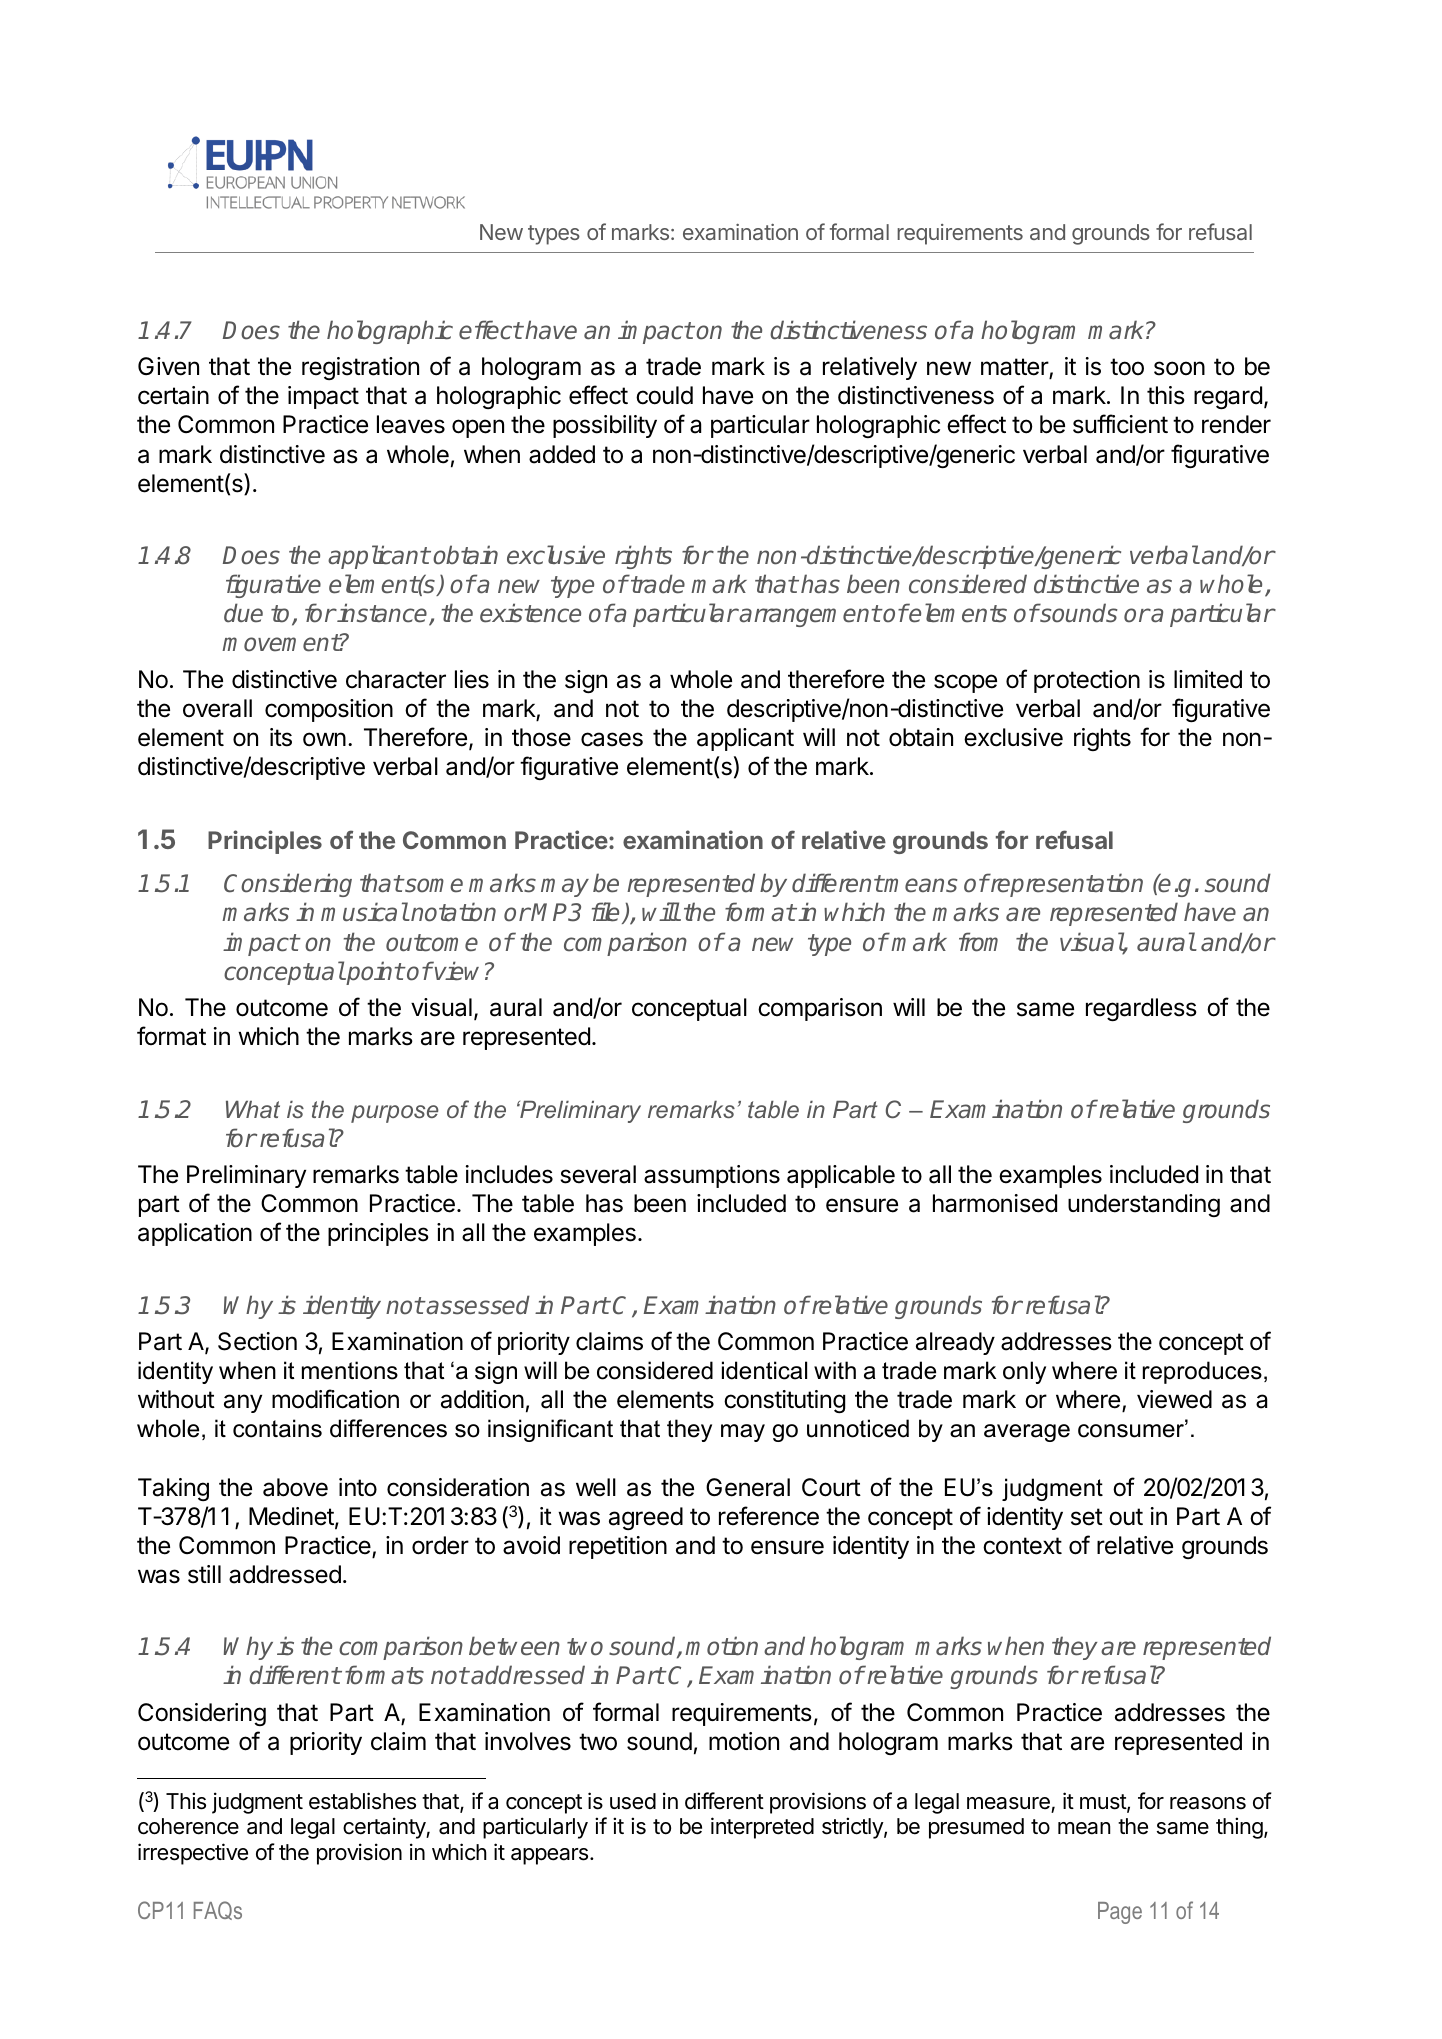  What do you see at coordinates (1144, 1205) in the screenshot?
I see `understanding` at bounding box center [1144, 1205].
